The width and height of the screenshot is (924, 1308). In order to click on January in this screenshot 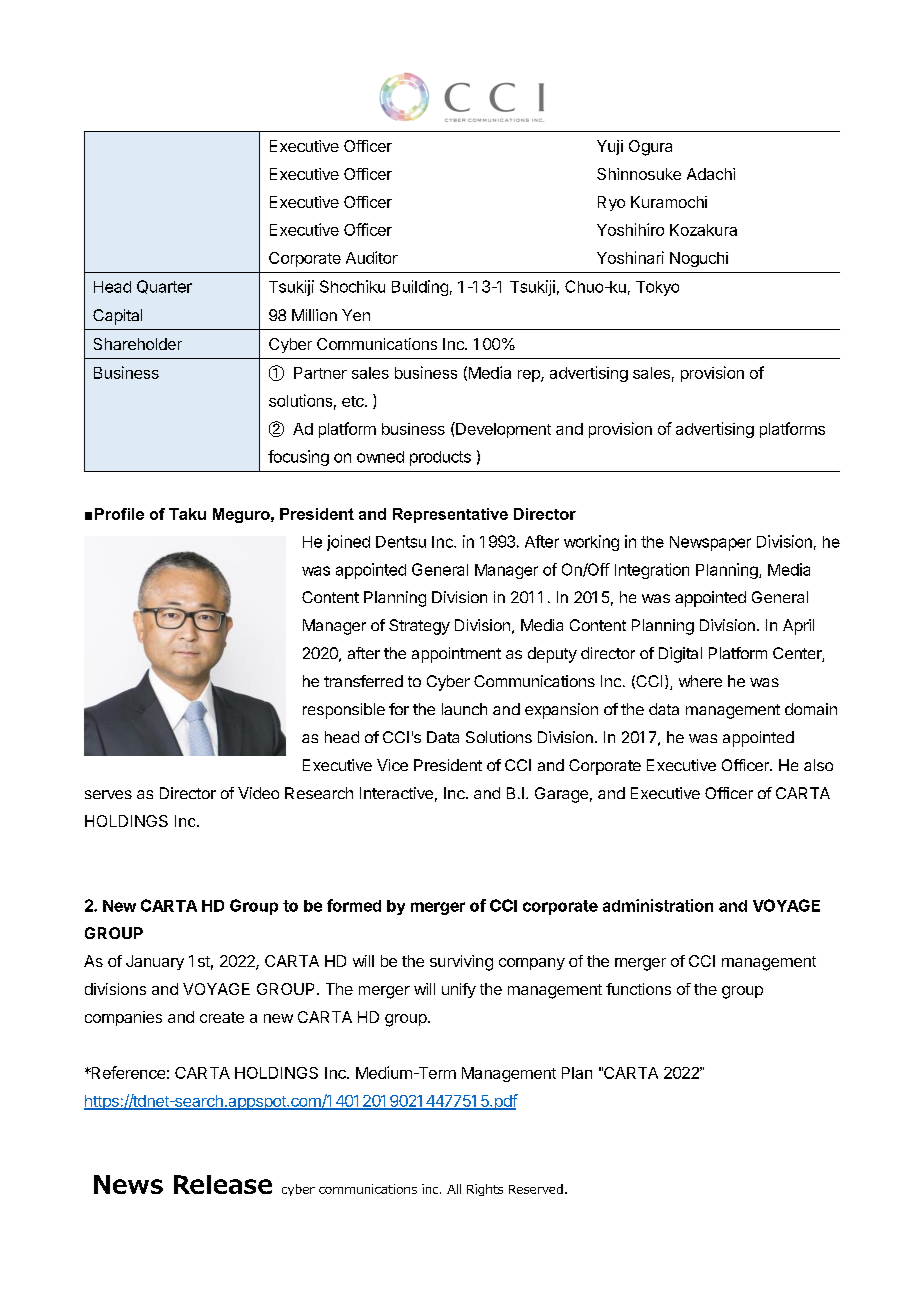, I will do `click(155, 962)`.
